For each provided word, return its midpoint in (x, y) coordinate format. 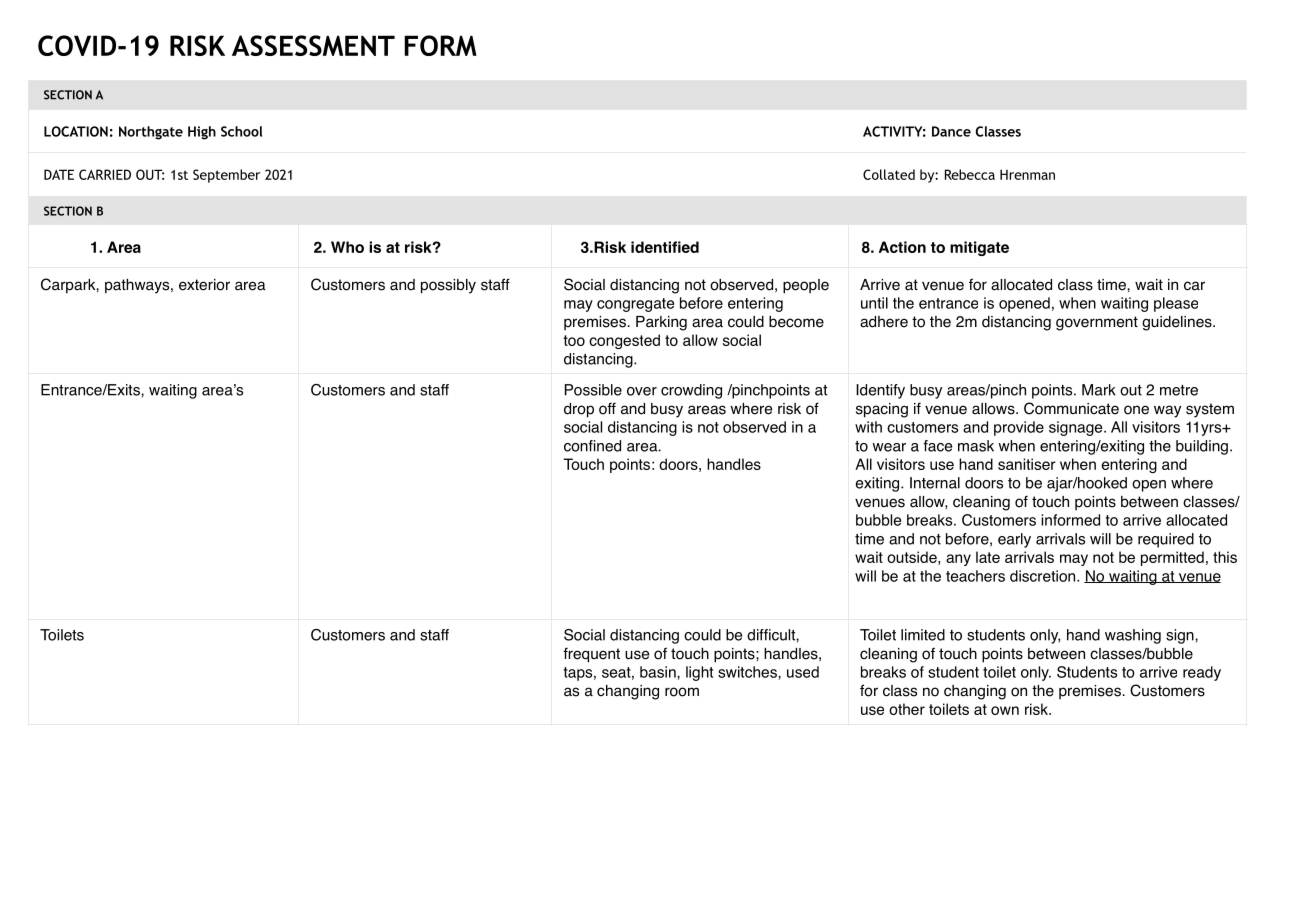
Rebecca (970, 174)
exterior (204, 285)
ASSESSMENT (313, 45)
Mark (1099, 390)
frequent (591, 655)
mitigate (979, 248)
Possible (593, 390)
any (958, 560)
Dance (951, 131)
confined (592, 446)
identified (665, 247)
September (226, 176)
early (1014, 540)
